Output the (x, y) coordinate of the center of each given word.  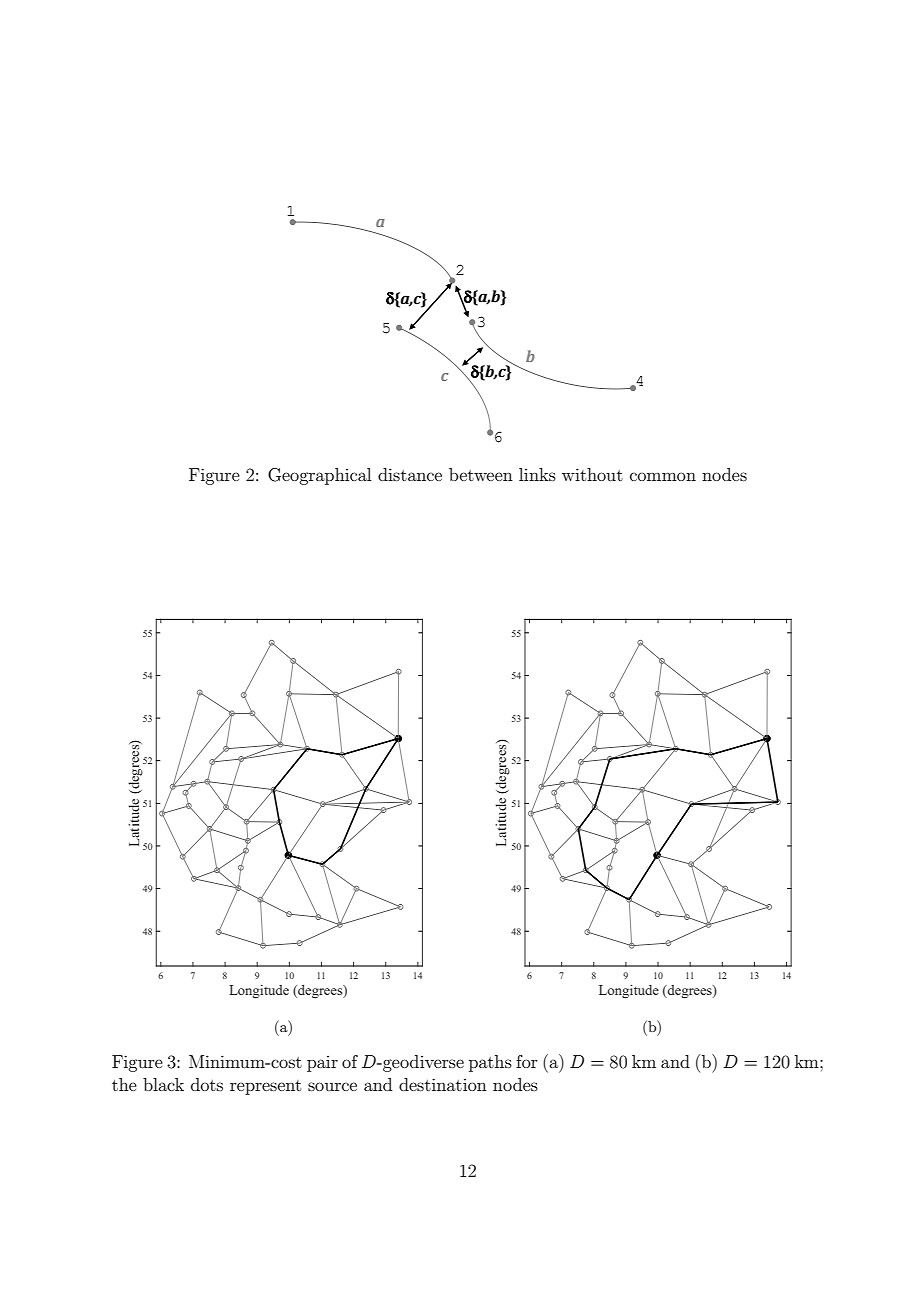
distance (410, 474)
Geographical (319, 476)
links (537, 474)
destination (443, 1084)
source (332, 1086)
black (163, 1084)
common (663, 476)
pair (322, 1064)
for (527, 1061)
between (481, 474)
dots (207, 1084)
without (592, 474)
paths (490, 1063)
